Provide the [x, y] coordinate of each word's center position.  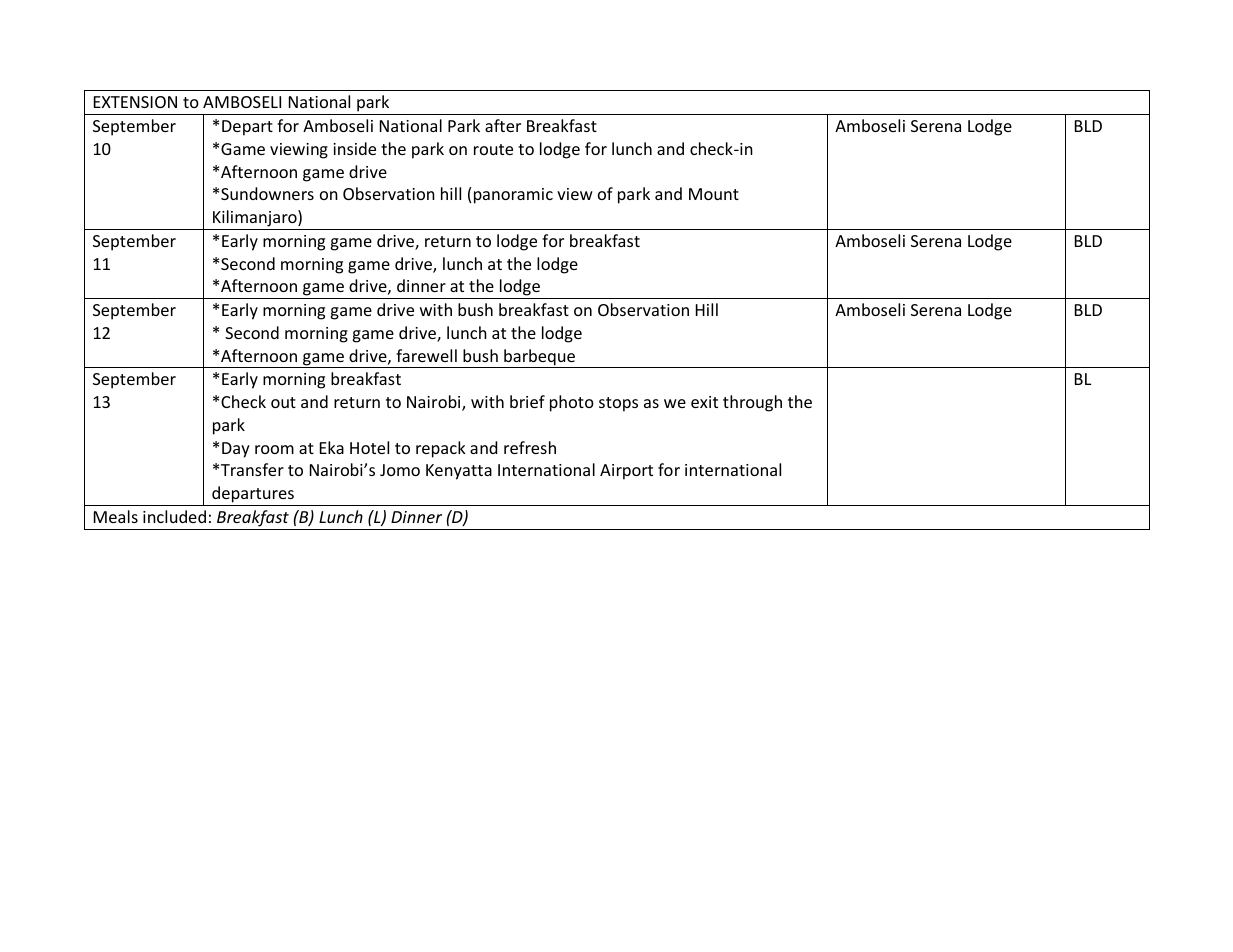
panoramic [513, 196]
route [493, 149]
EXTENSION [135, 102]
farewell [426, 355]
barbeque [540, 358]
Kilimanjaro [256, 218]
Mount [714, 194]
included [174, 516]
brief [527, 401]
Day [236, 450]
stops [618, 404]
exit [704, 402]
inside [354, 148]
